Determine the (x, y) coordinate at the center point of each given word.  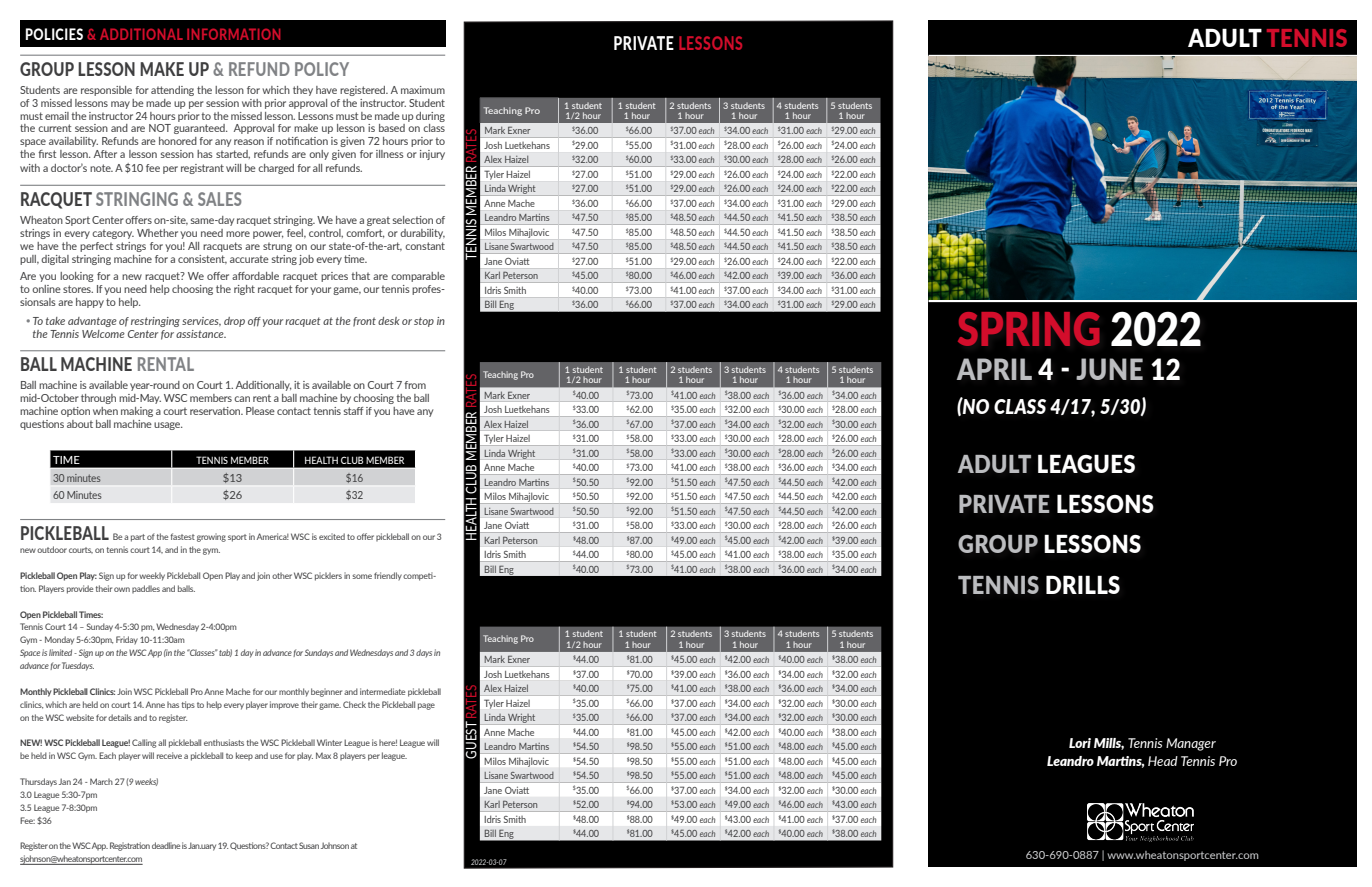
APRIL (994, 369)
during (430, 117)
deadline (166, 845)
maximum (423, 90)
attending (172, 91)
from (415, 385)
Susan (309, 845)
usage (168, 426)
